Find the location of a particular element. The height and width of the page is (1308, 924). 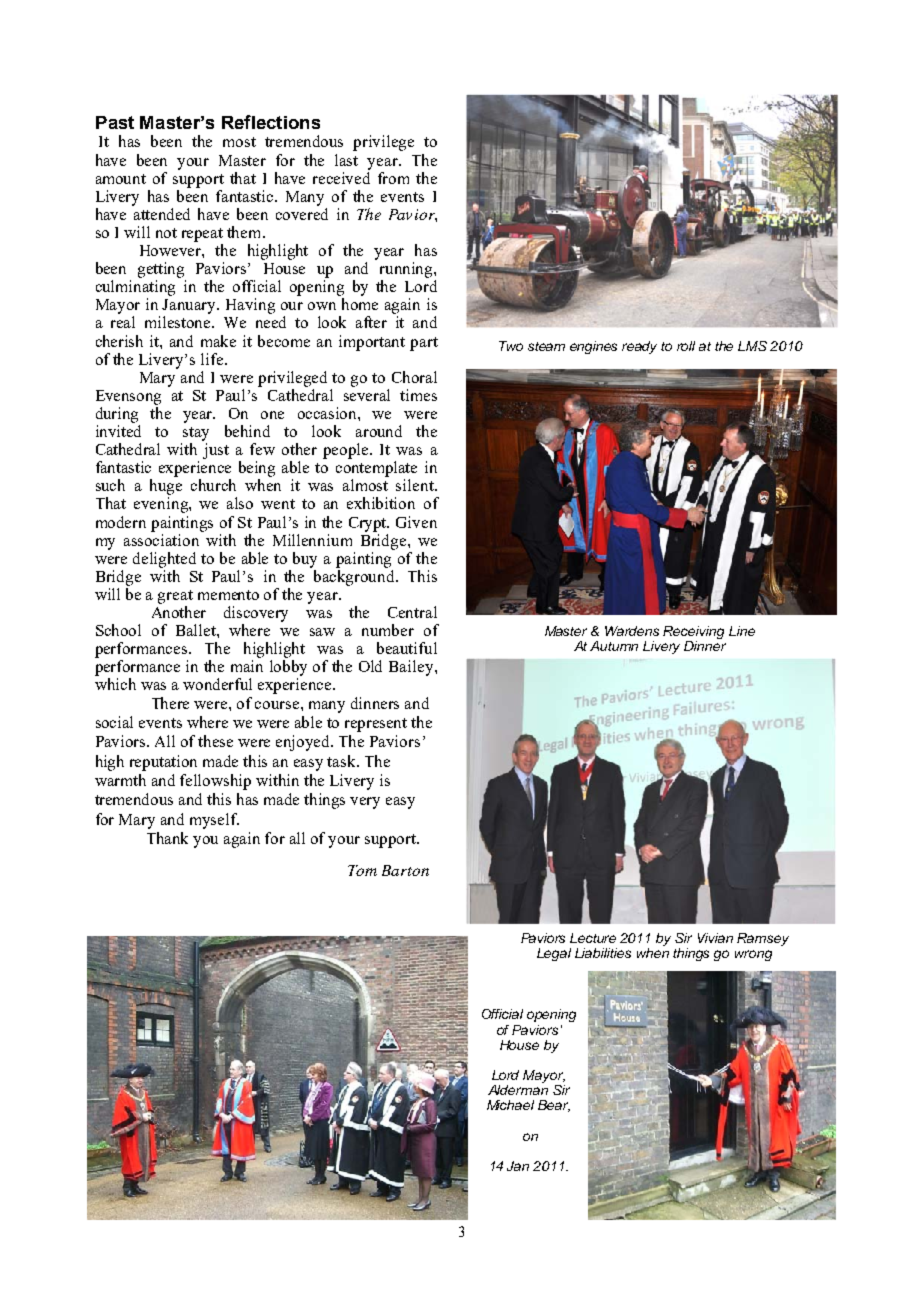

roll is located at coordinates (686, 346).
